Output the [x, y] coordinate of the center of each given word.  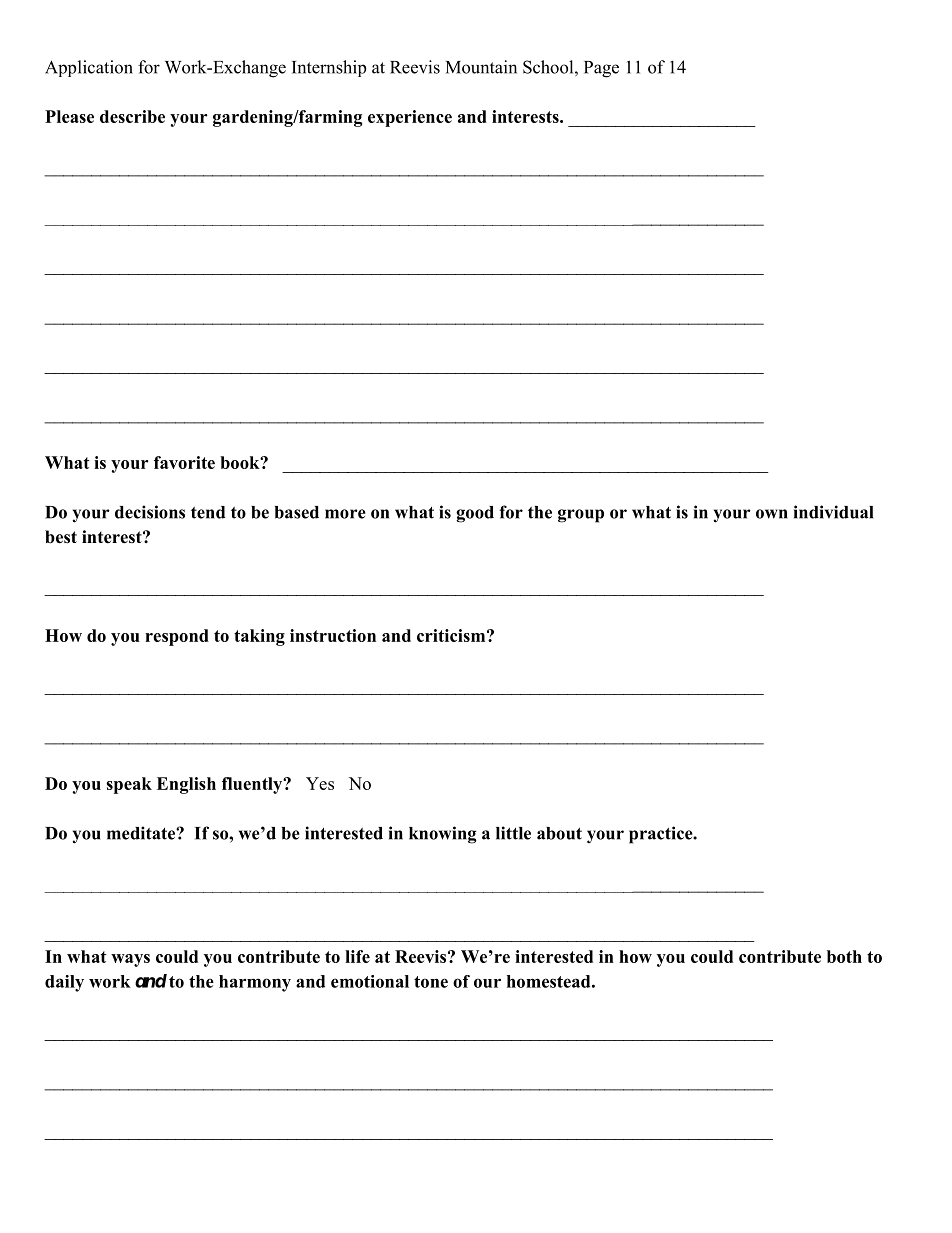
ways [130, 960]
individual [833, 512]
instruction [333, 635]
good [475, 514]
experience [410, 118]
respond [177, 637]
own [772, 514]
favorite [184, 462]
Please [69, 116]
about [559, 833]
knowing [443, 835]
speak [129, 785]
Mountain [481, 67]
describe [132, 116]
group [581, 516]
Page [601, 69]
